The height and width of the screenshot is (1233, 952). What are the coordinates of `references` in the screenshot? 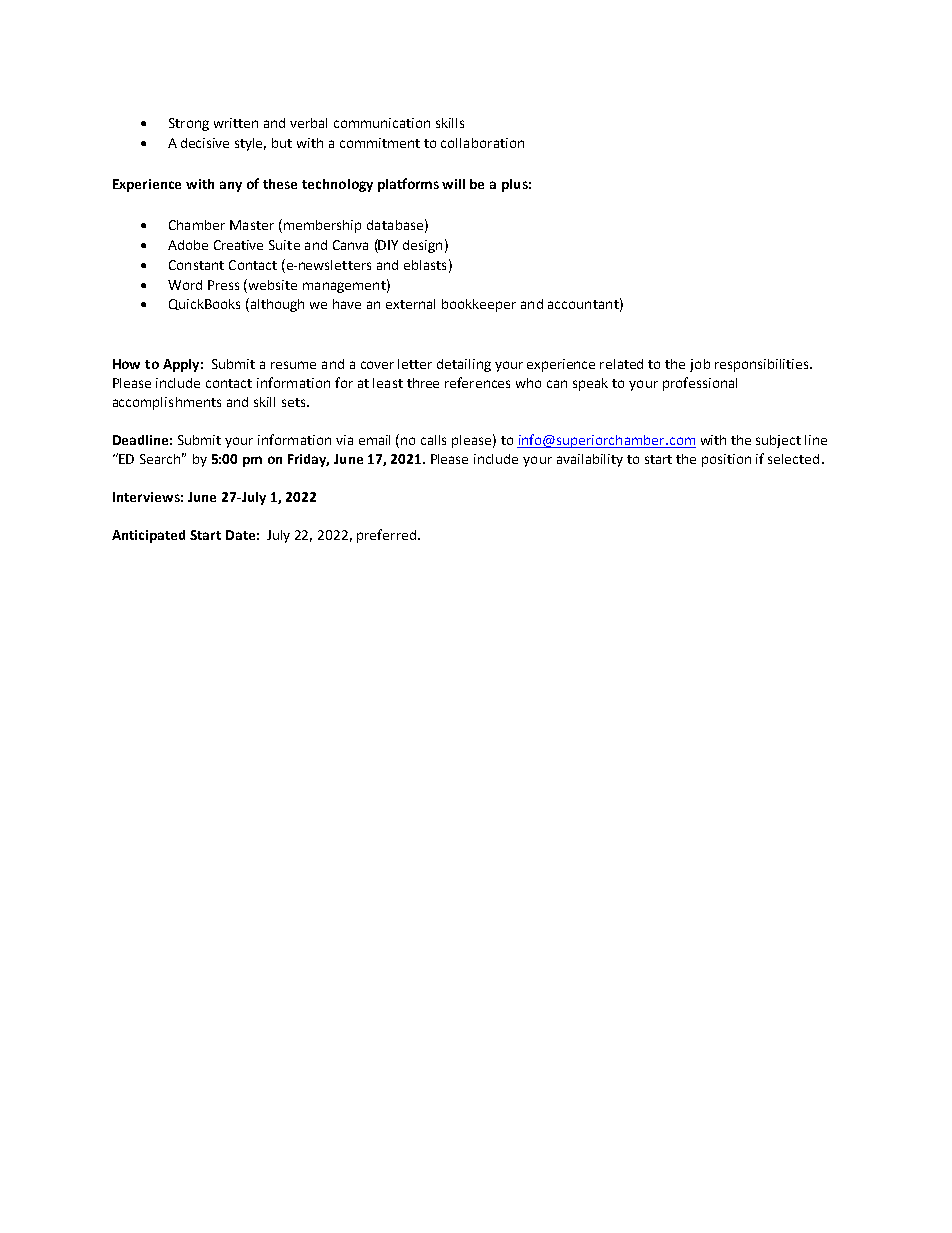 It's located at (477, 382).
